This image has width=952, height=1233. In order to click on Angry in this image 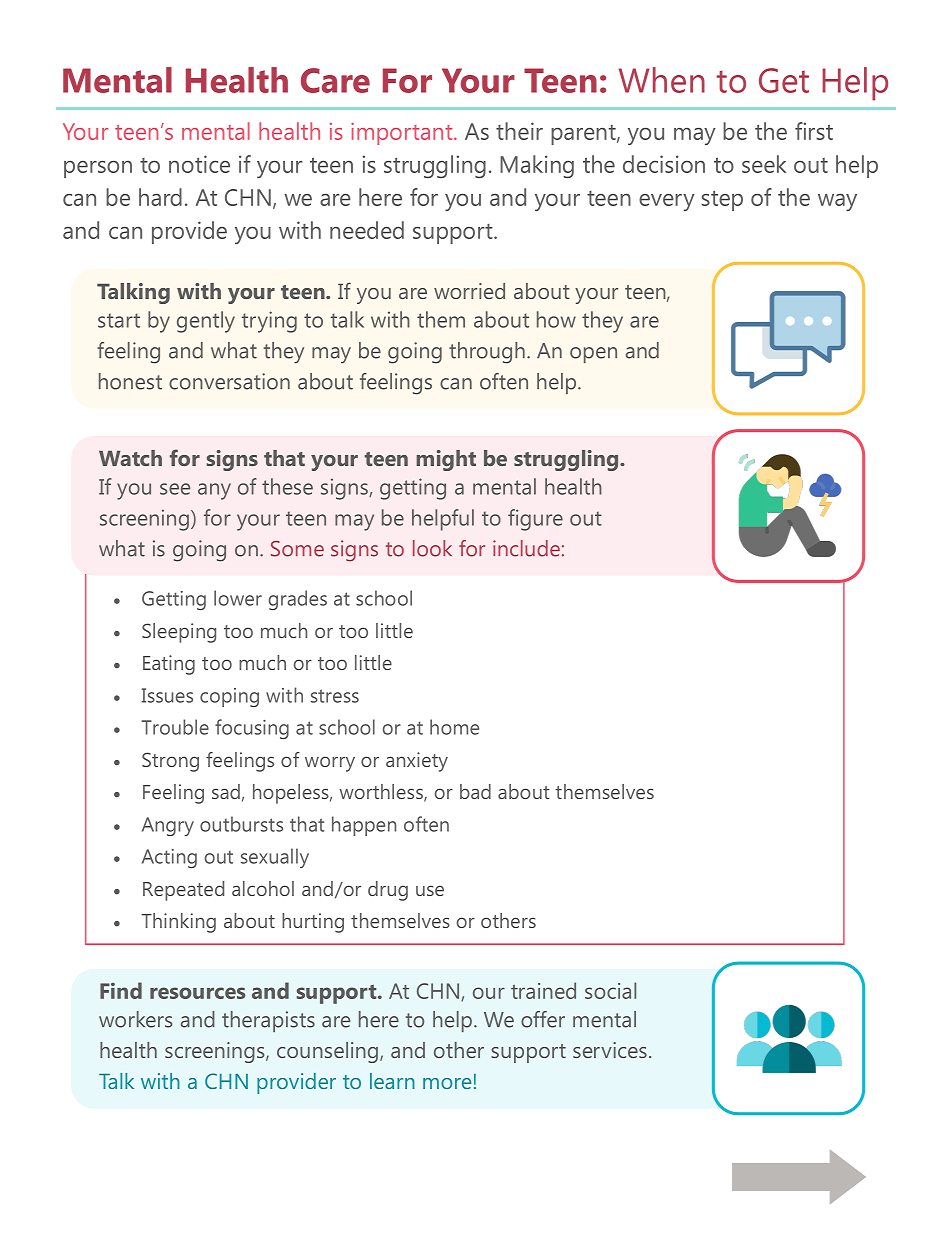, I will do `click(168, 826)`.
